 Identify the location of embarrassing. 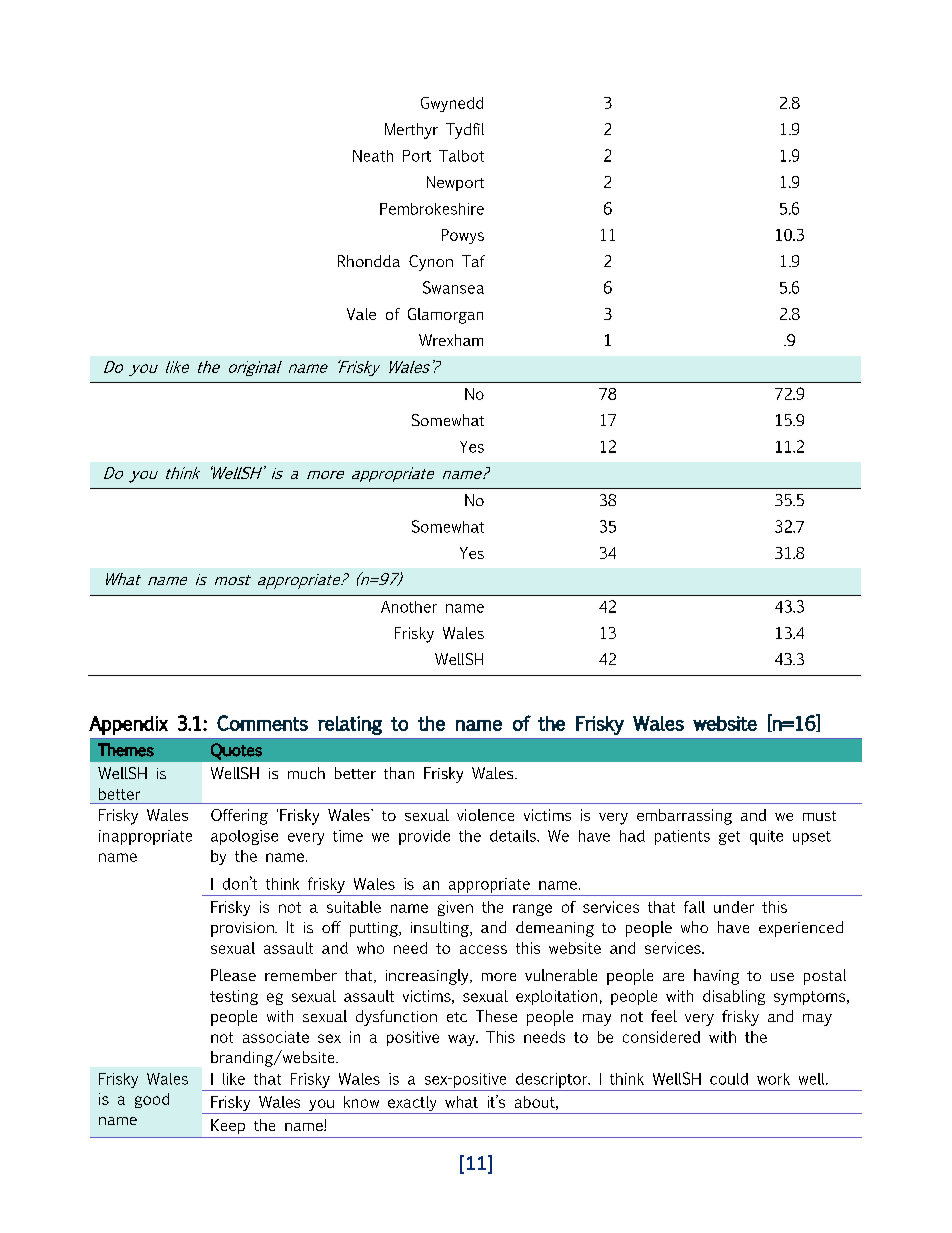
(684, 817).
